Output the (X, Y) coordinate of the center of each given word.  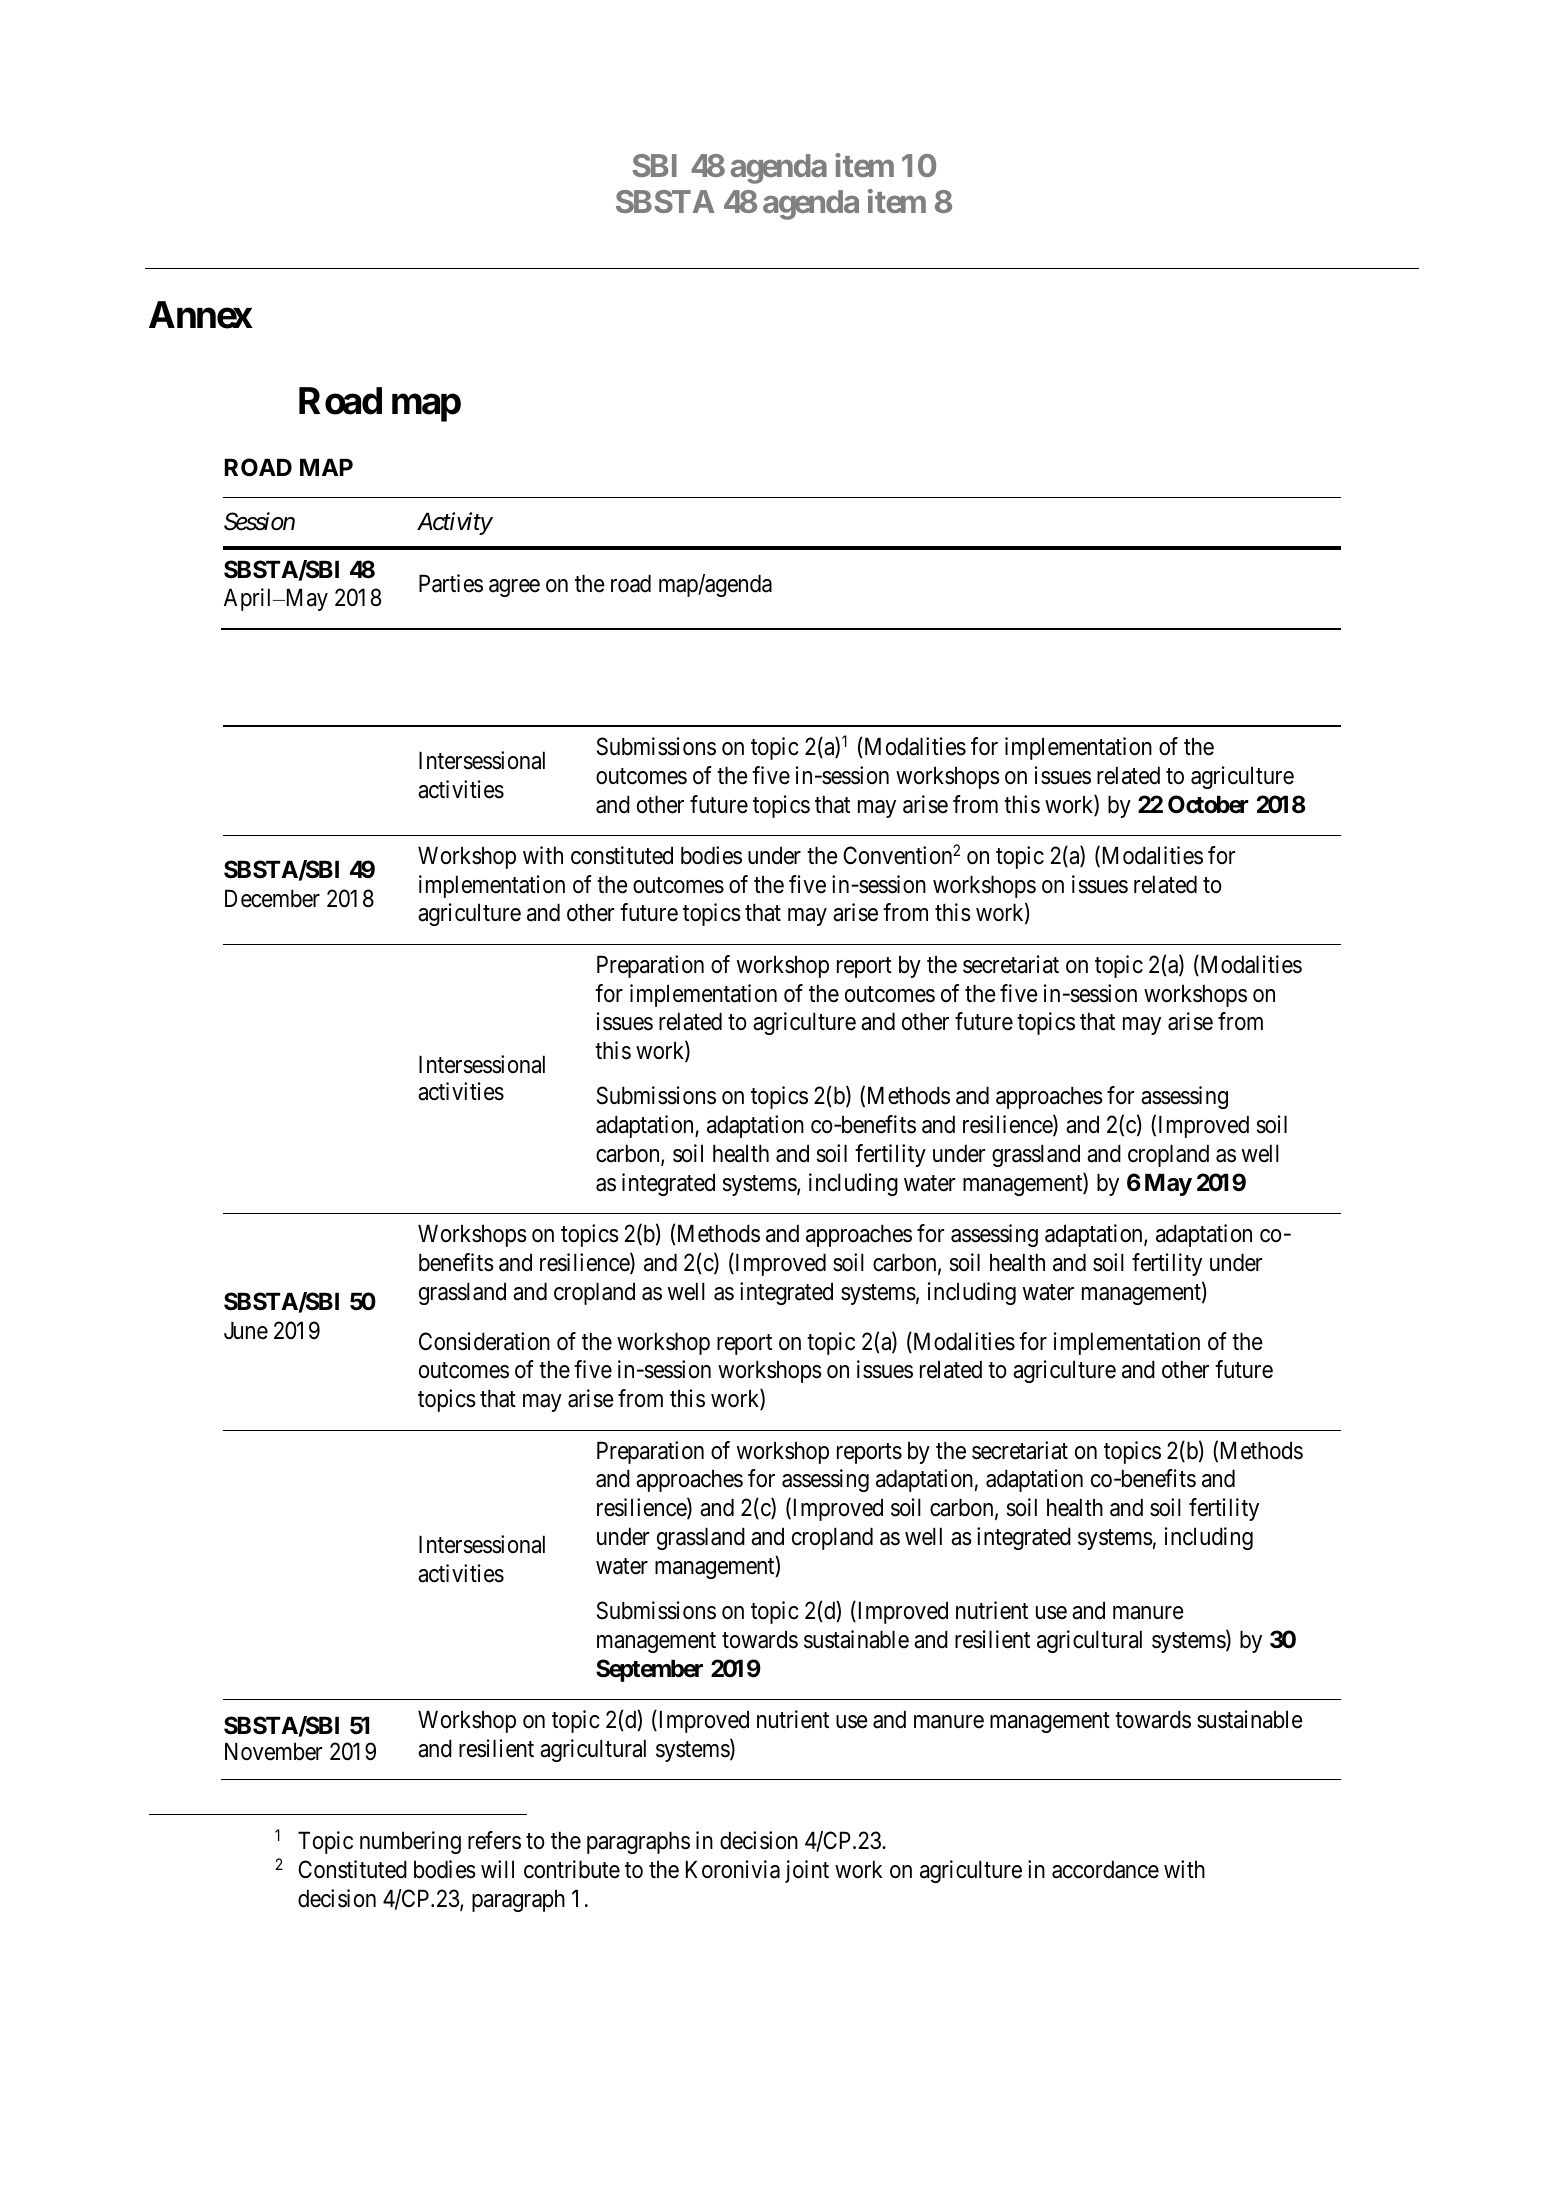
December (272, 898)
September (649, 1670)
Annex (201, 315)
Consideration (484, 1341)
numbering (410, 1842)
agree (514, 588)
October (1208, 804)
